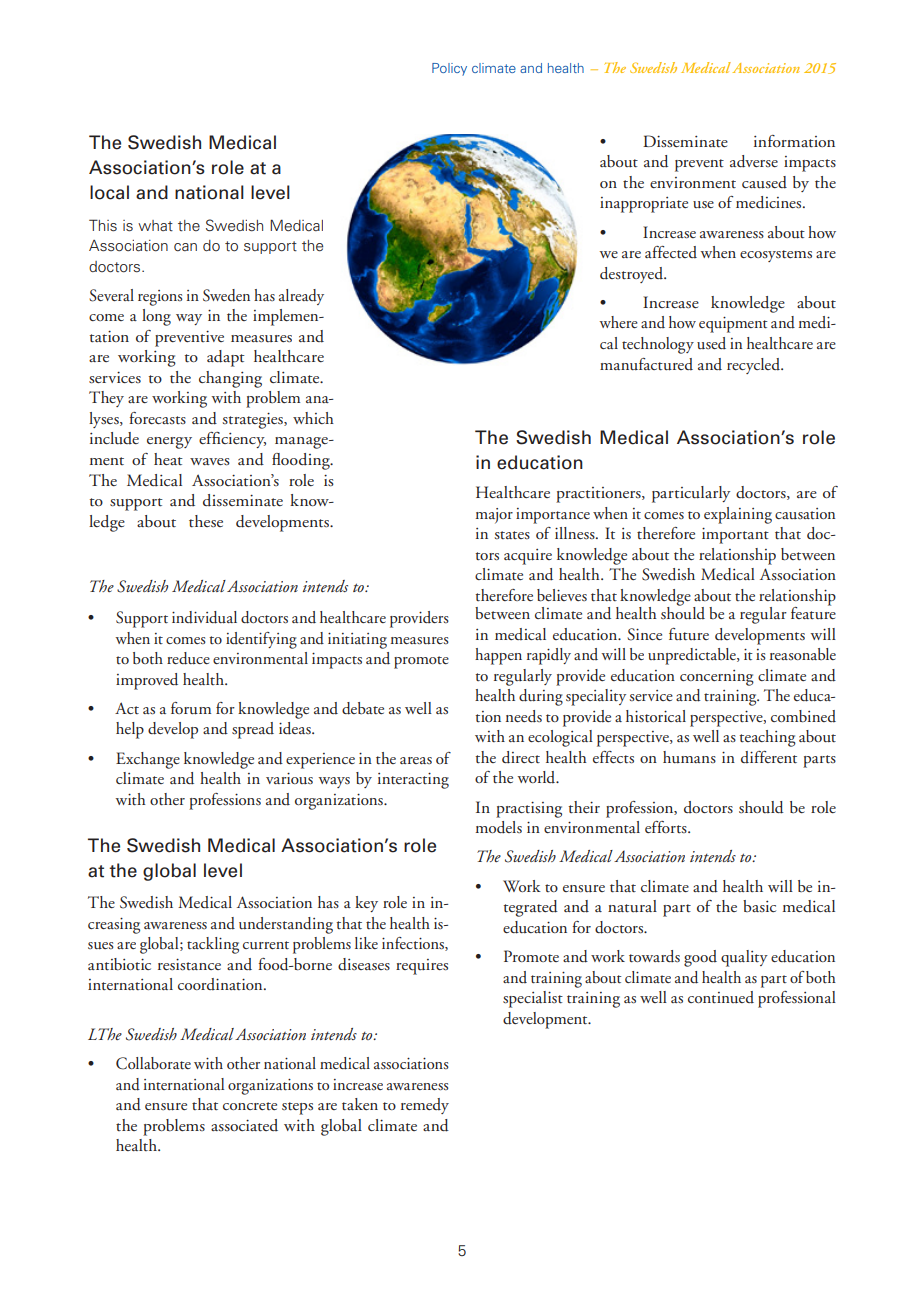  Describe the element at coordinates (416, 760) in the page. I see `areas` at that location.
